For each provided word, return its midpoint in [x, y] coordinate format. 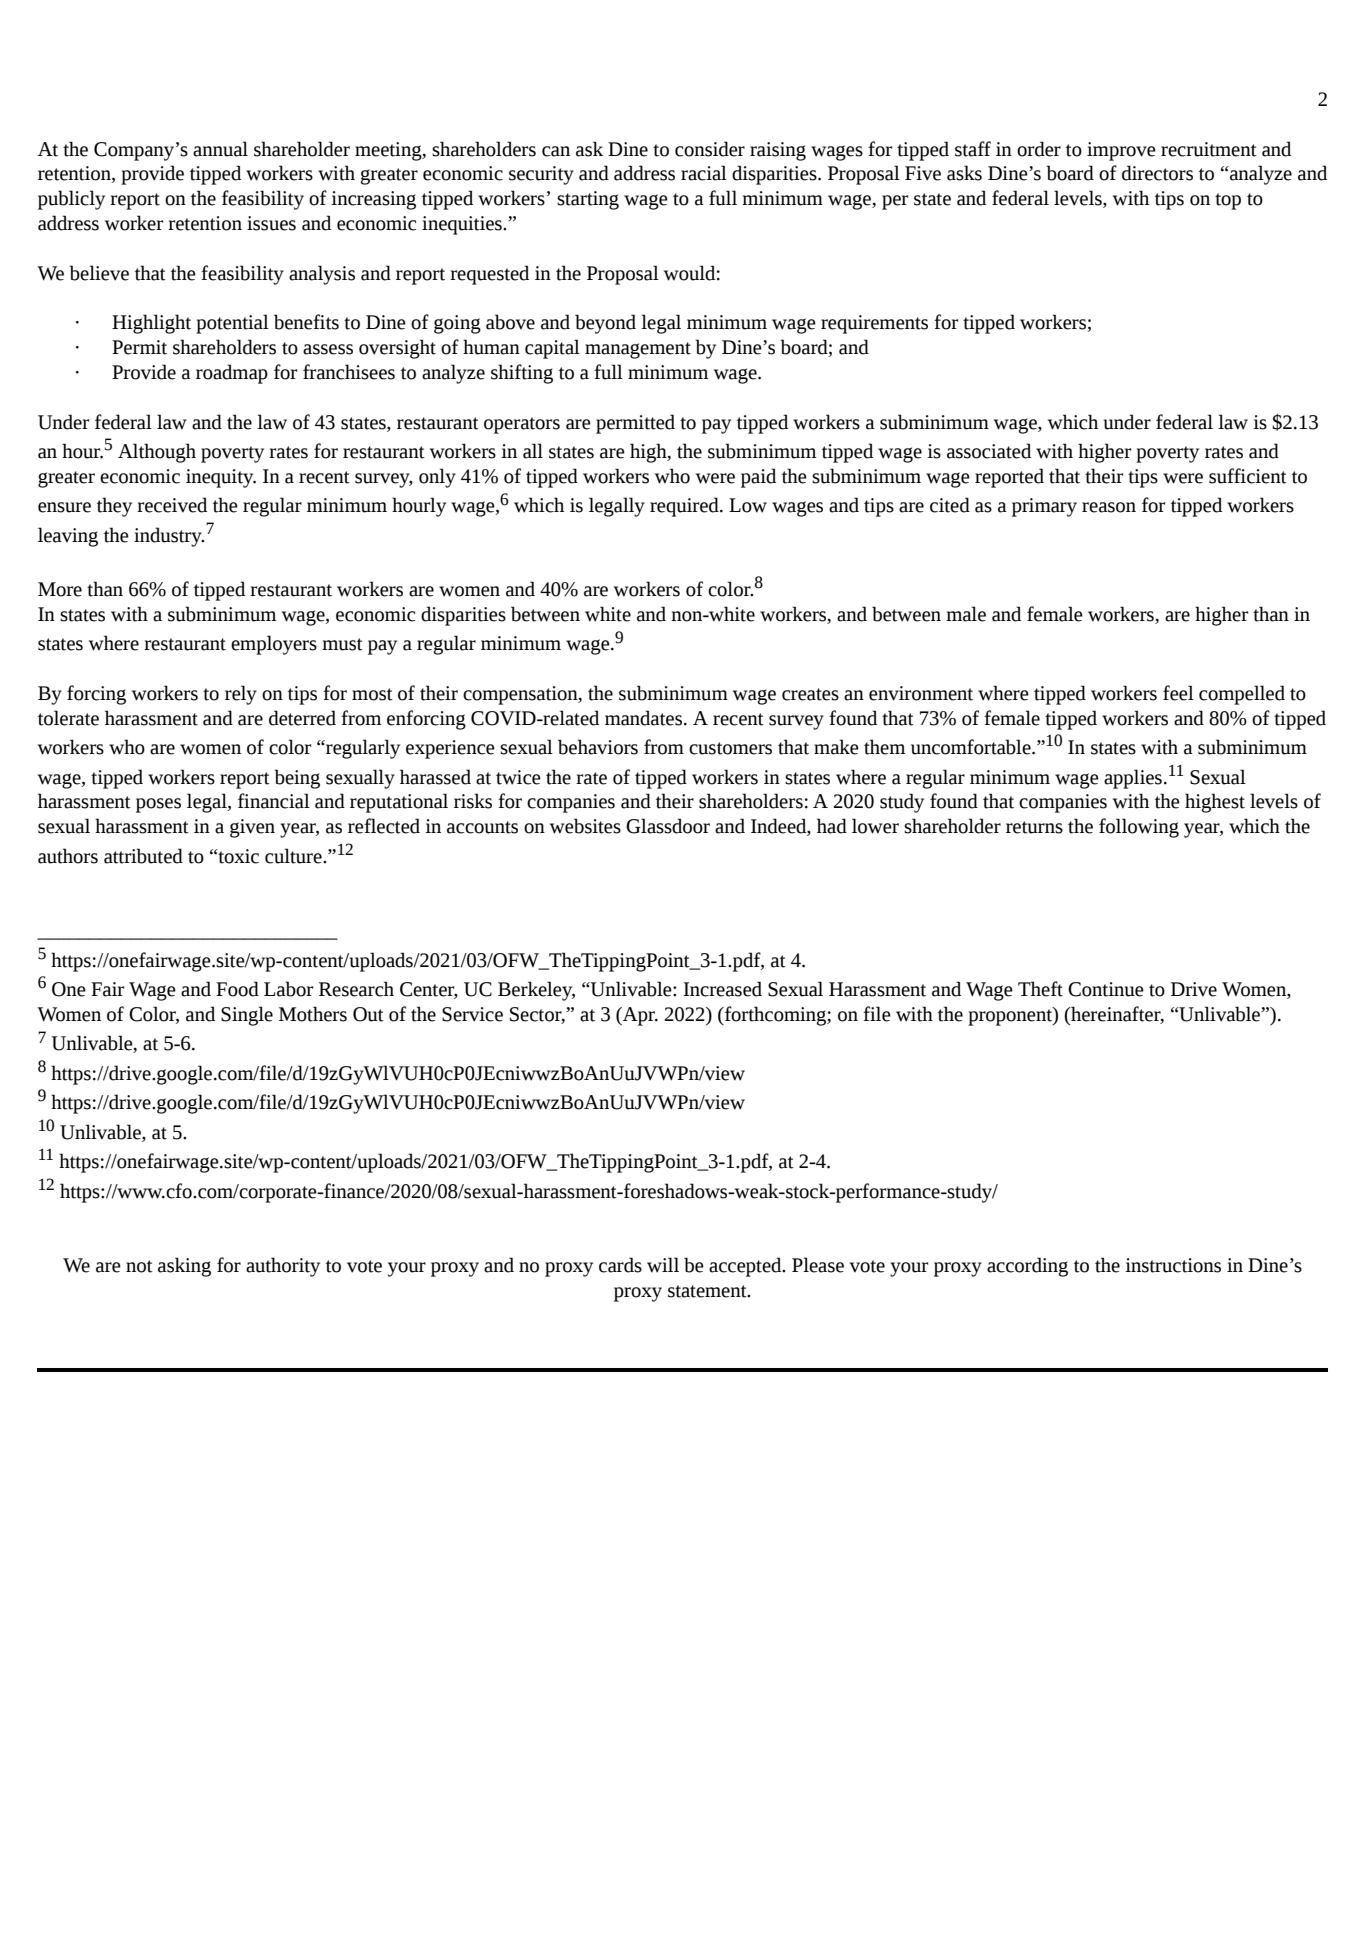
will [663, 1265]
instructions [1173, 1265]
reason [1109, 507]
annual [220, 149]
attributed [143, 856]
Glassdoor [668, 826]
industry [169, 537]
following [1139, 828]
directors [1157, 173]
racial [704, 173]
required [685, 507]
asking [184, 1267]
